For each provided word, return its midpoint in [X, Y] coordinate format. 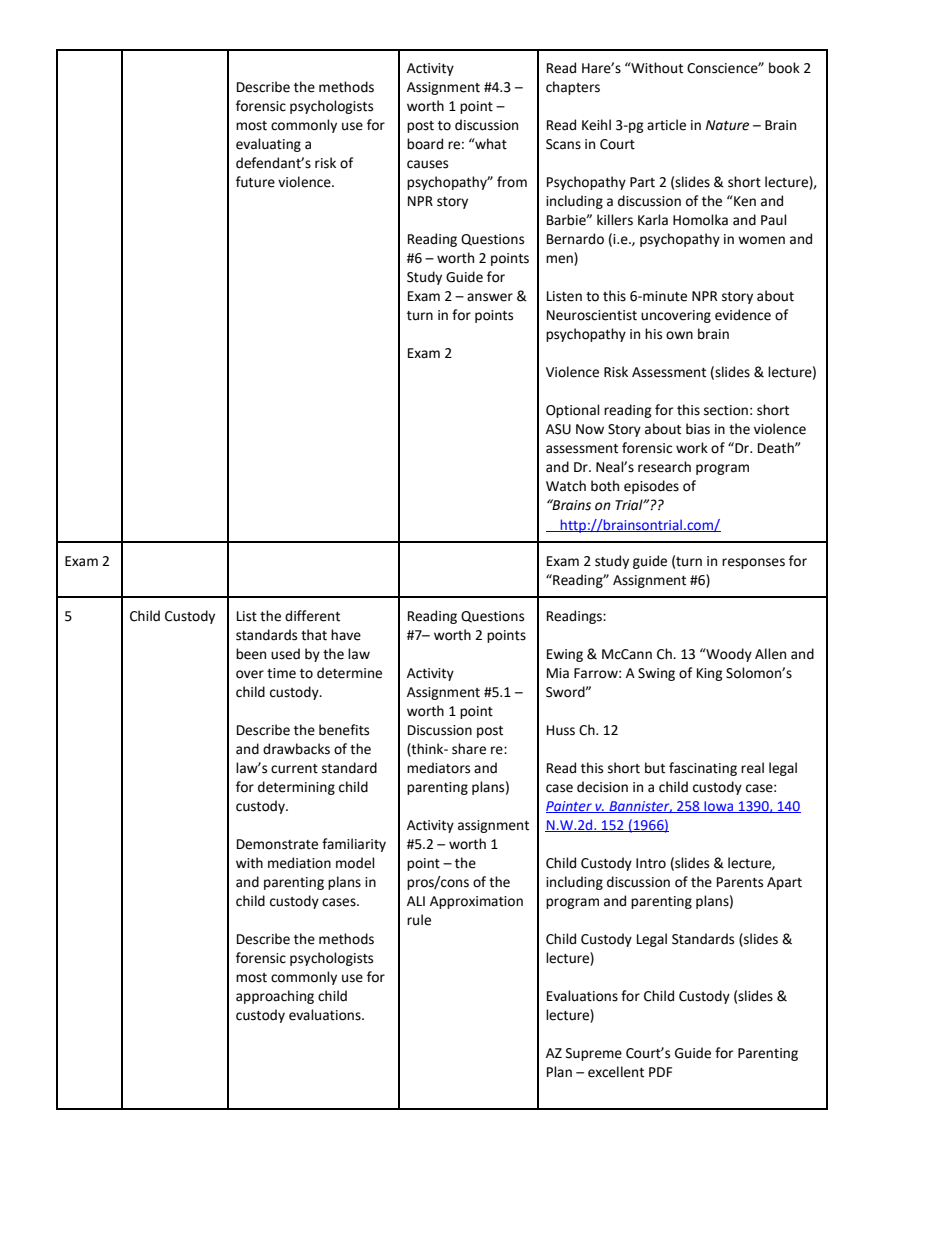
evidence [743, 315]
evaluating [268, 145]
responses [753, 563]
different [312, 616]
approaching [275, 997]
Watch [566, 486]
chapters [573, 88]
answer [490, 297]
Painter [570, 807]
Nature [727, 125]
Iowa [719, 807]
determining [296, 788]
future [255, 182]
